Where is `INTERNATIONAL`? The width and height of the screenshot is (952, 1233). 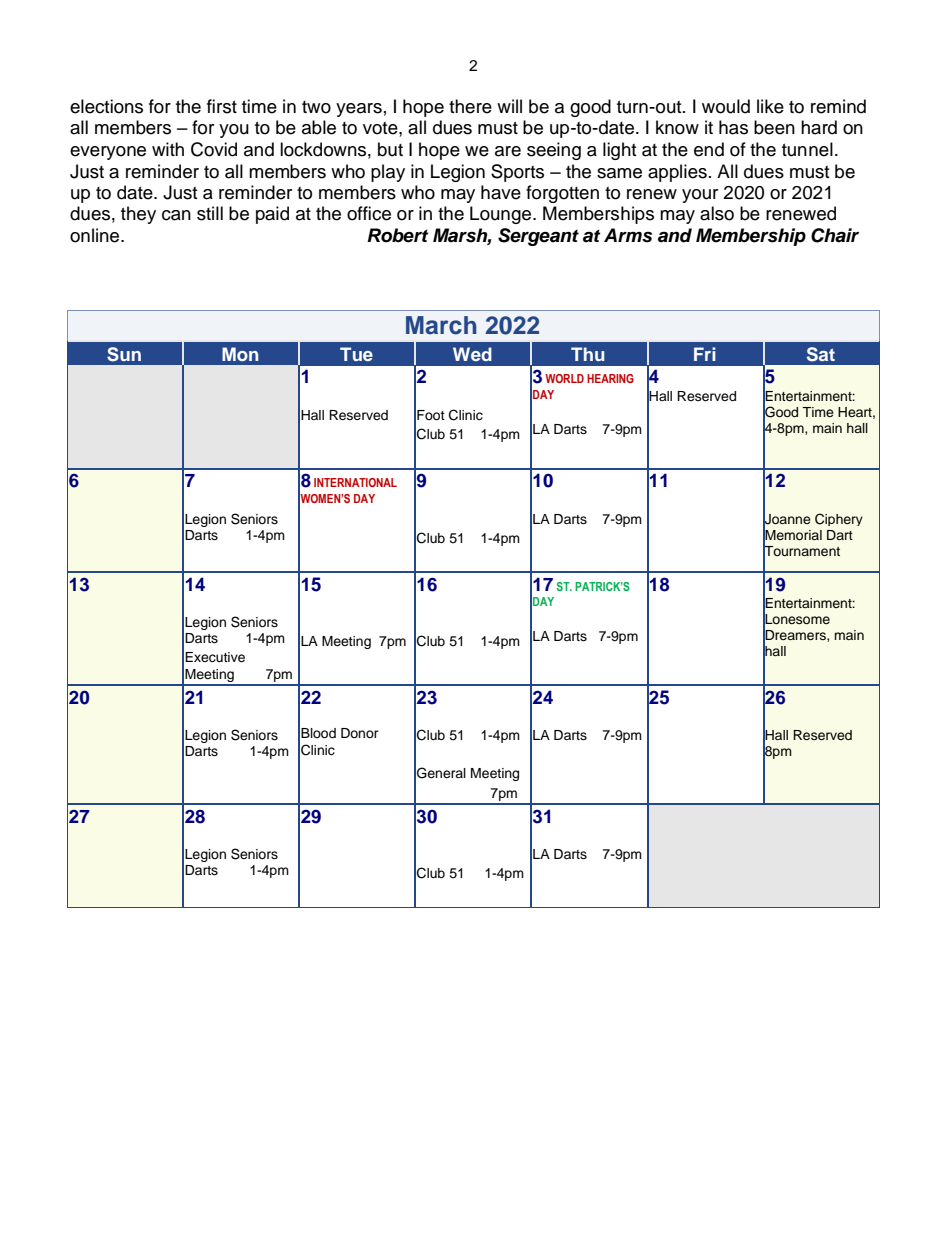
INTERNATIONAL is located at coordinates (355, 482).
